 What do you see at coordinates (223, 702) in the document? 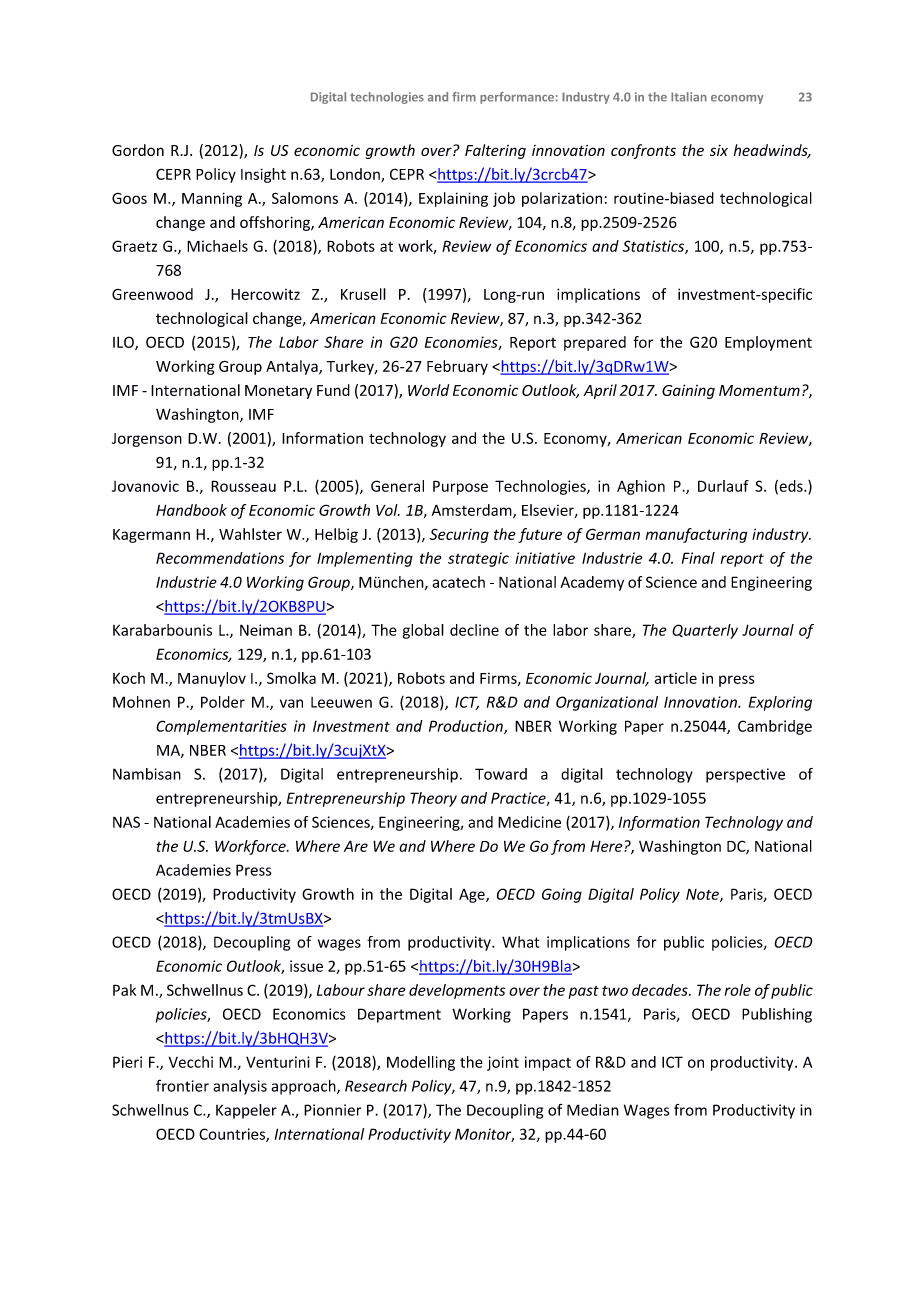
I see `Polder` at bounding box center [223, 702].
